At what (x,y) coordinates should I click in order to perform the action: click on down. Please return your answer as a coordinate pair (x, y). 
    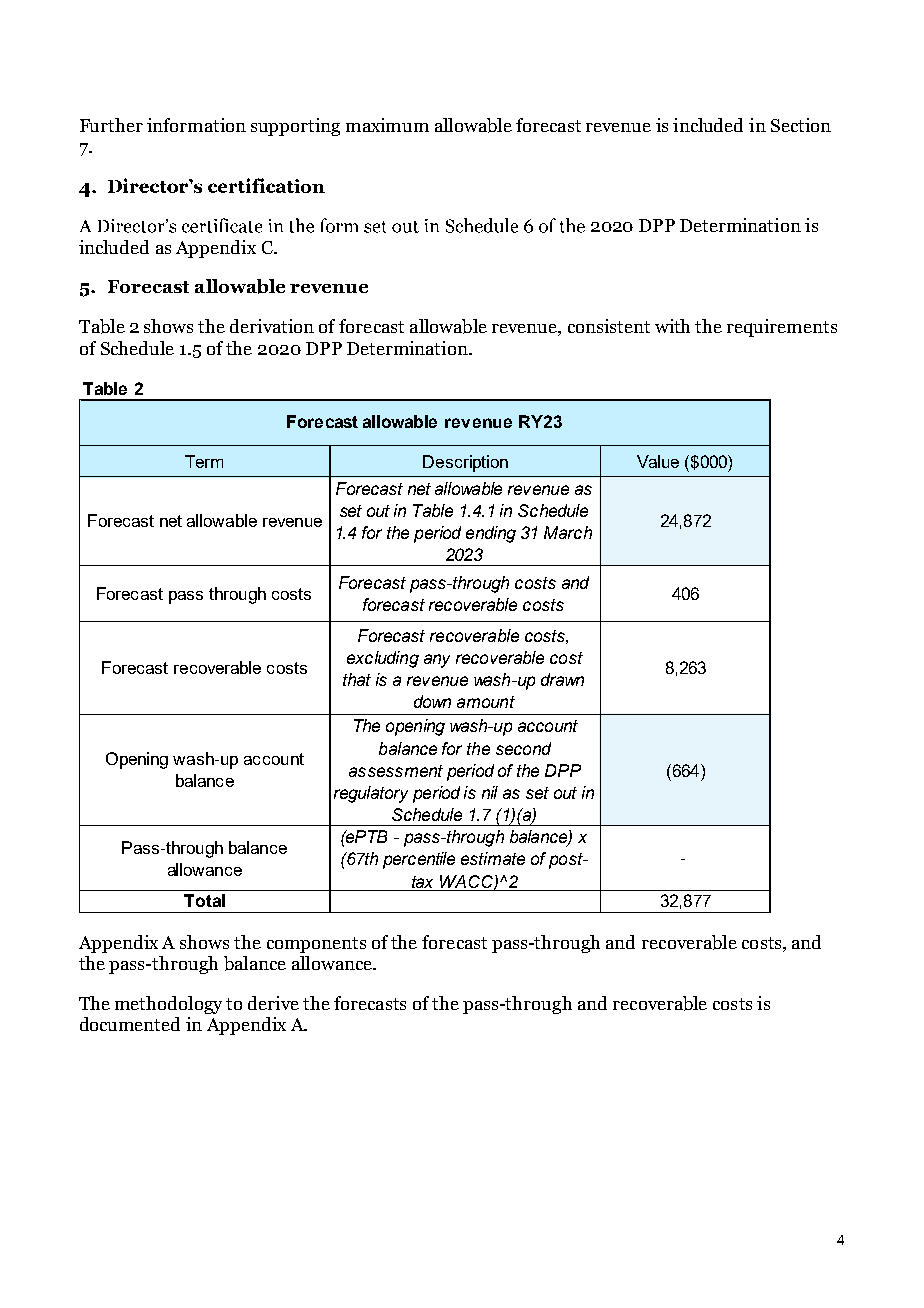
    Looking at the image, I should click on (432, 701).
